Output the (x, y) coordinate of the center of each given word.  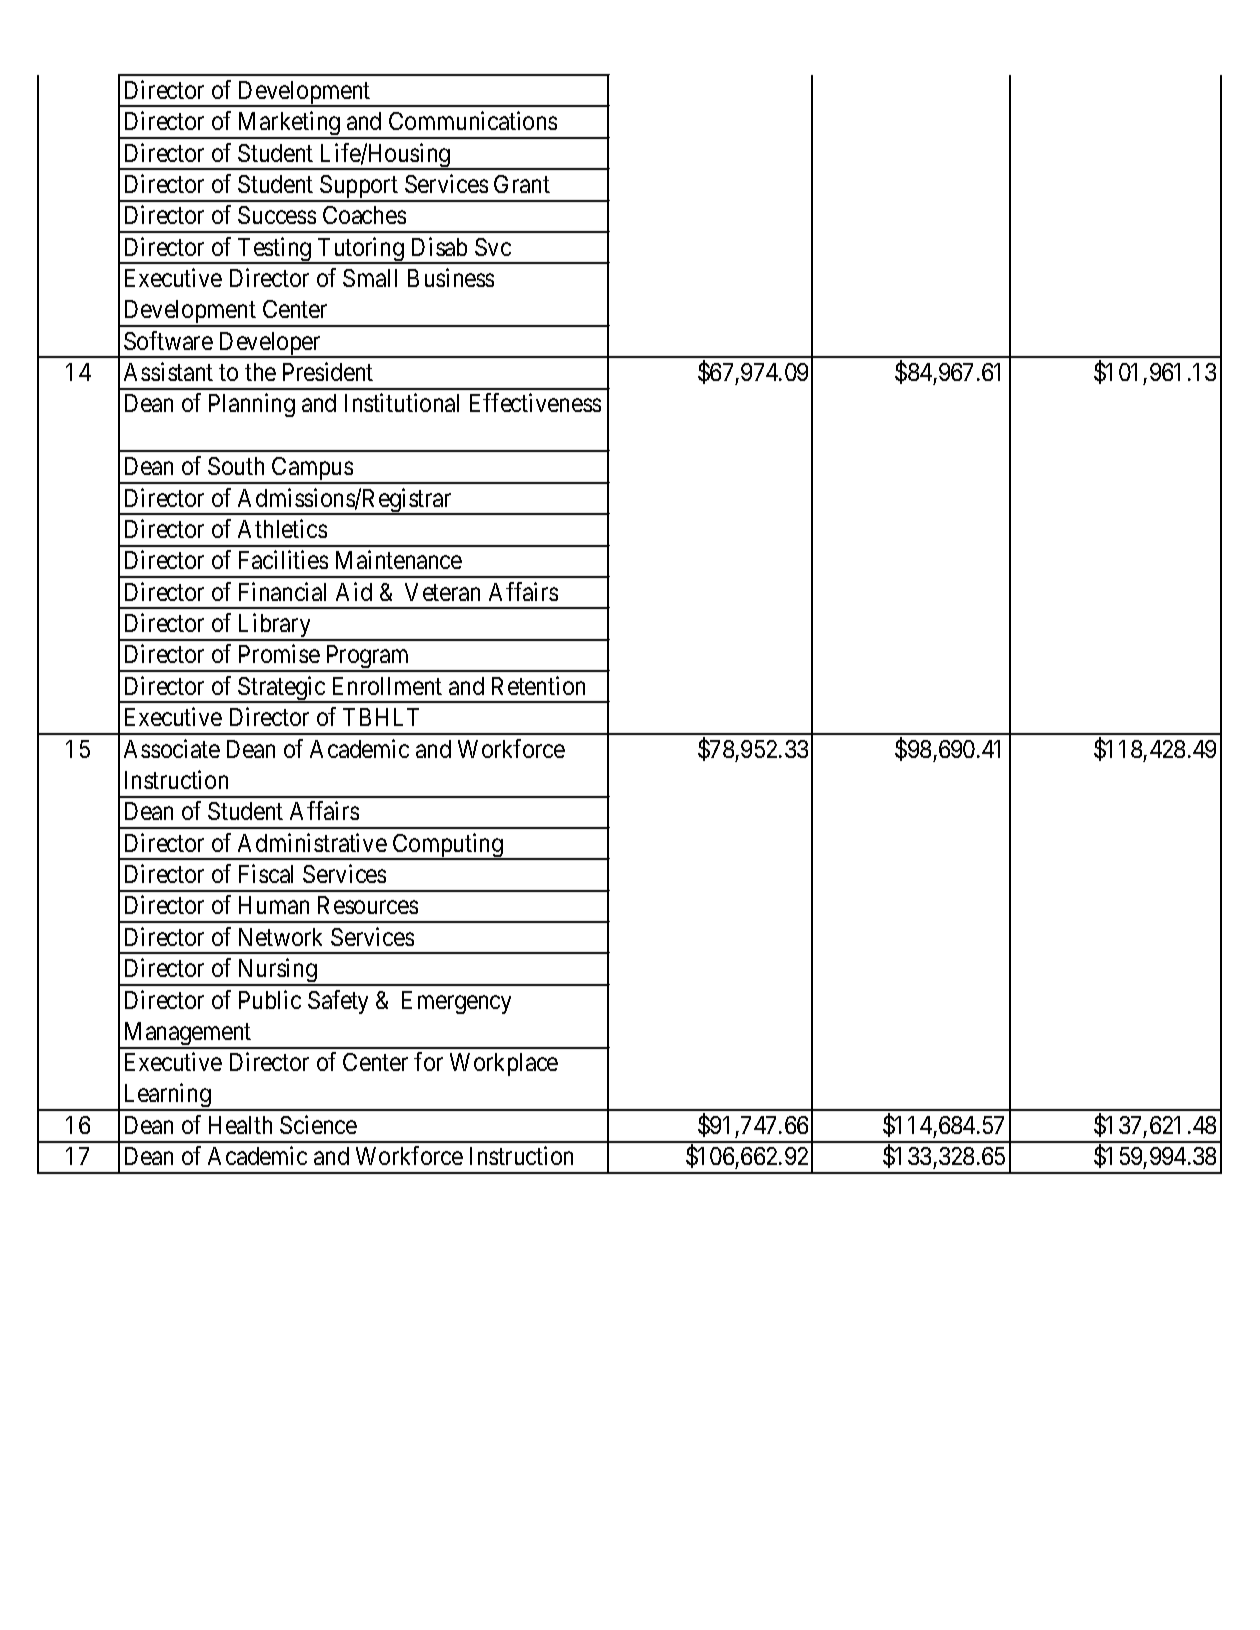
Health (240, 1125)
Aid (354, 591)
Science (318, 1124)
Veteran (442, 592)
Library (274, 626)
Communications (473, 120)
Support (359, 188)
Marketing (289, 124)
